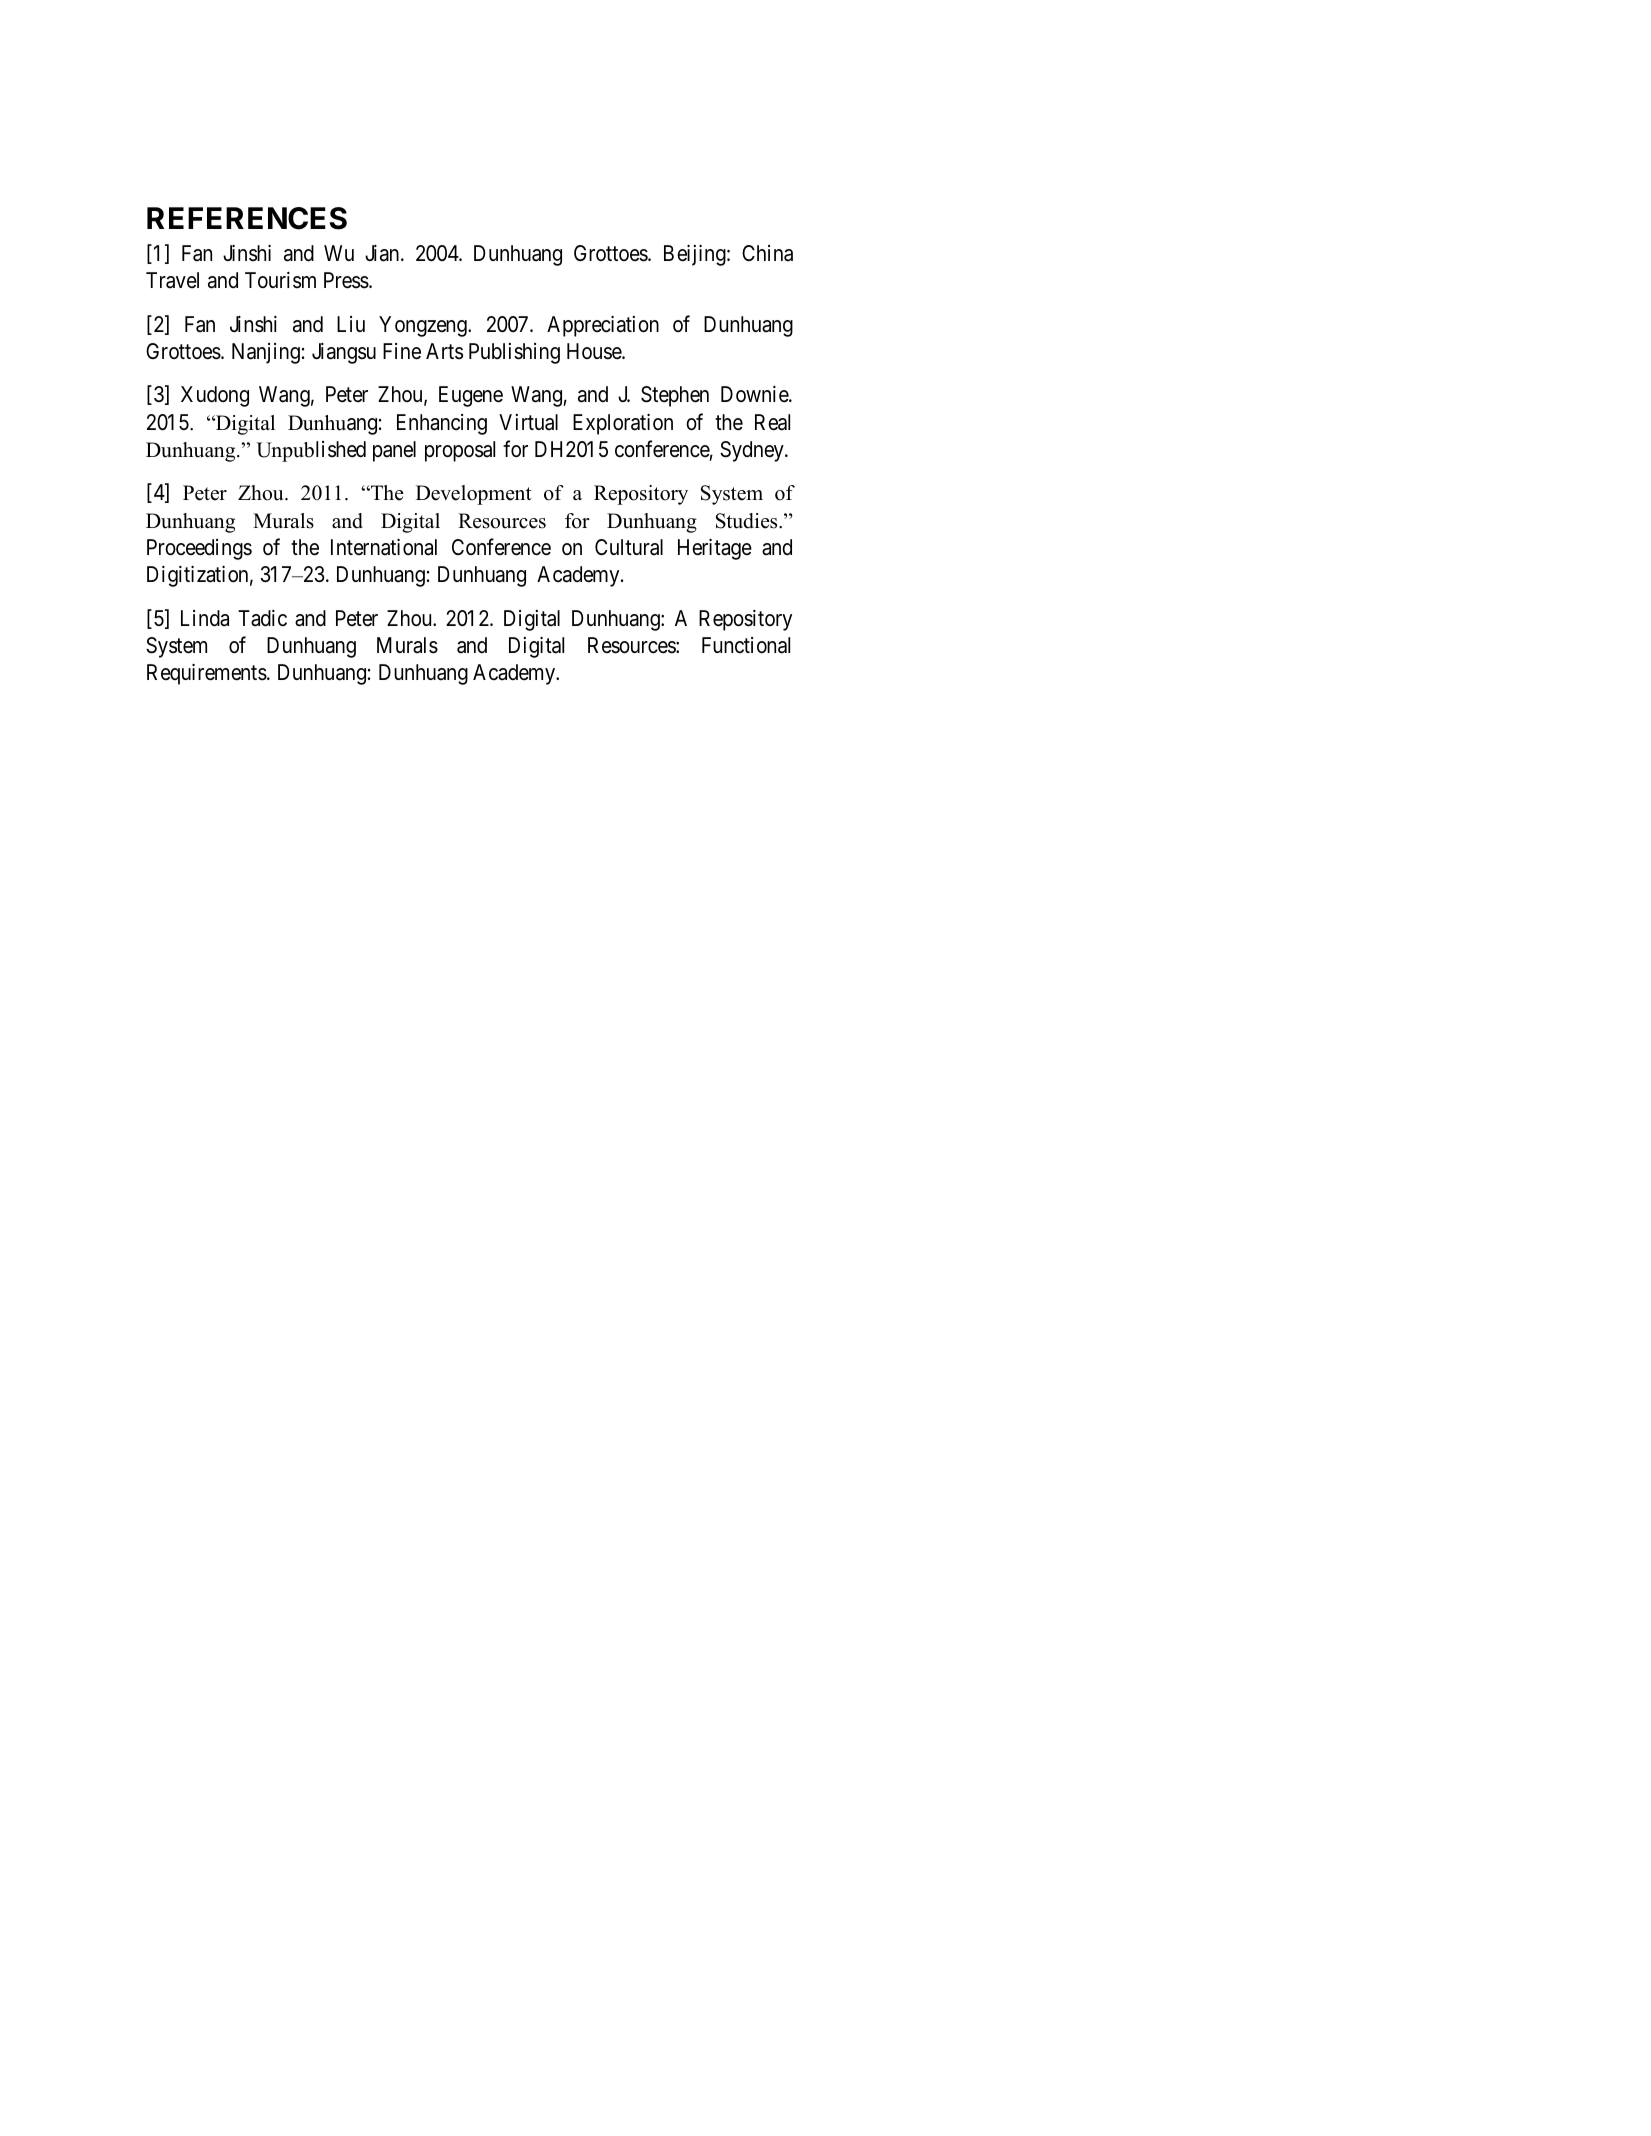  Describe the element at coordinates (266, 353) in the page. I see `Nanjing` at that location.
